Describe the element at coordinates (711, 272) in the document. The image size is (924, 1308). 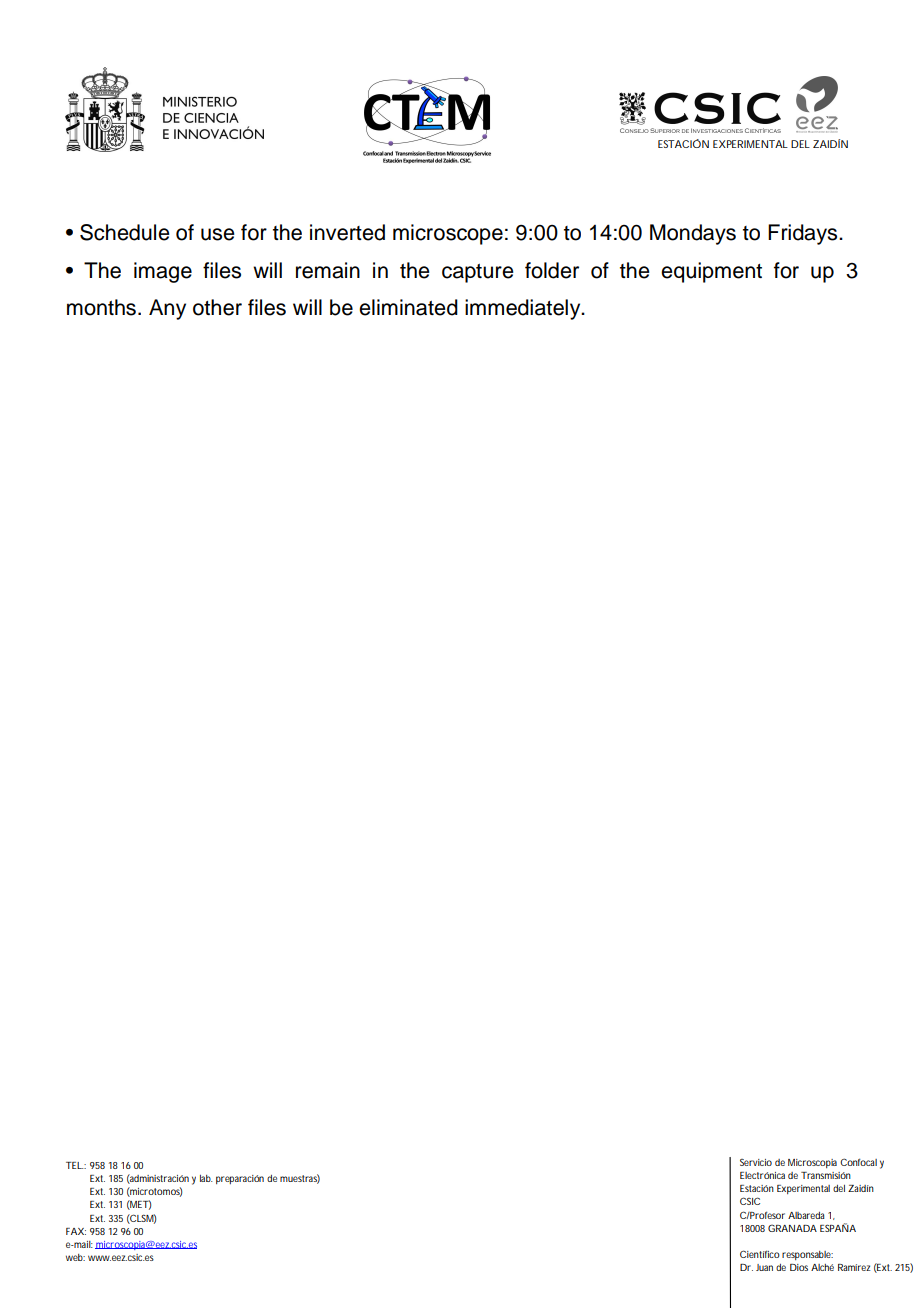
I see `equipment` at that location.
